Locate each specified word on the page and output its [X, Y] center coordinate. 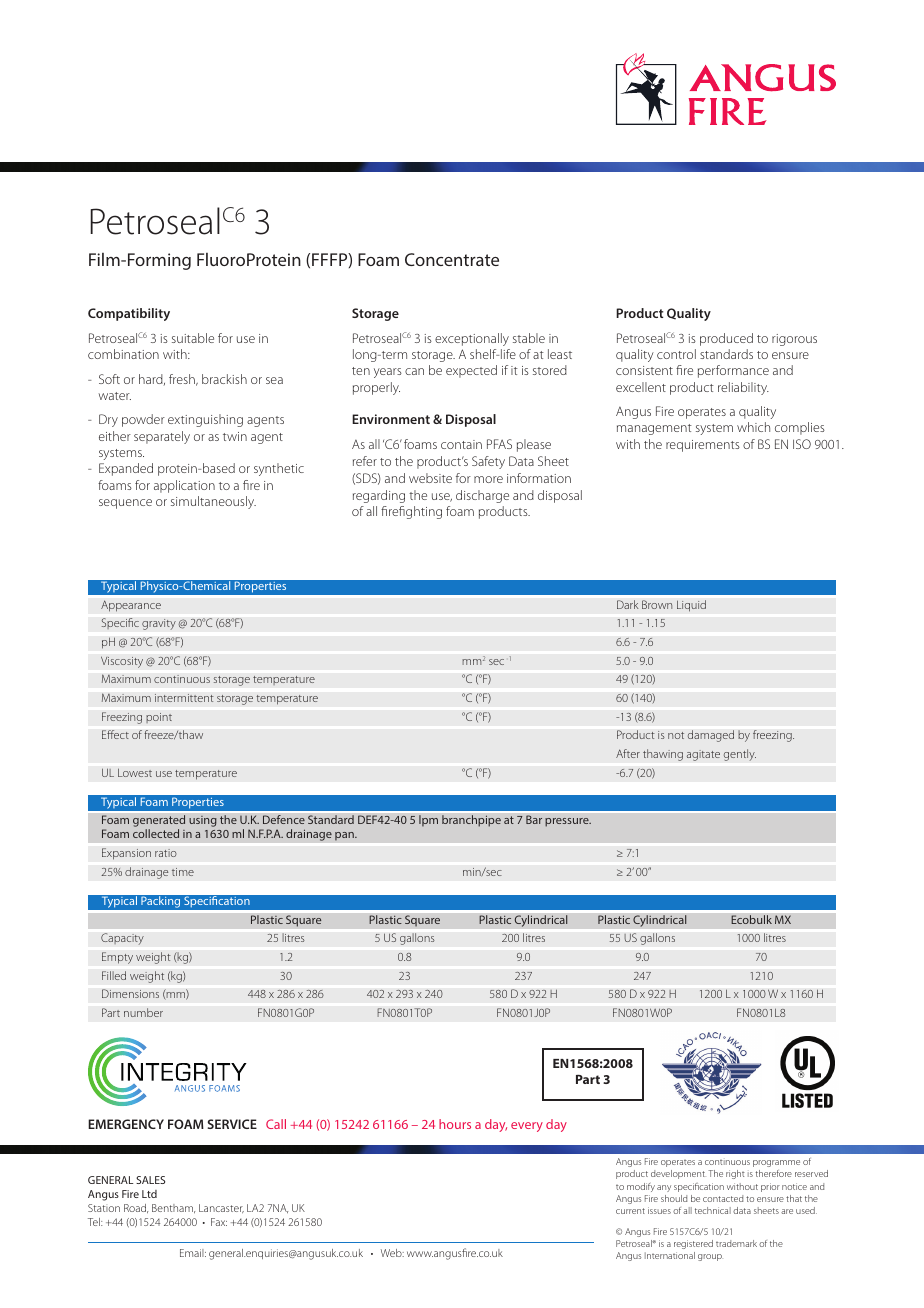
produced [726, 339]
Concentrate [452, 259]
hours [455, 1124]
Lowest [135, 772]
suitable [193, 338]
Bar [534, 819]
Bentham [173, 1208]
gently [740, 755]
